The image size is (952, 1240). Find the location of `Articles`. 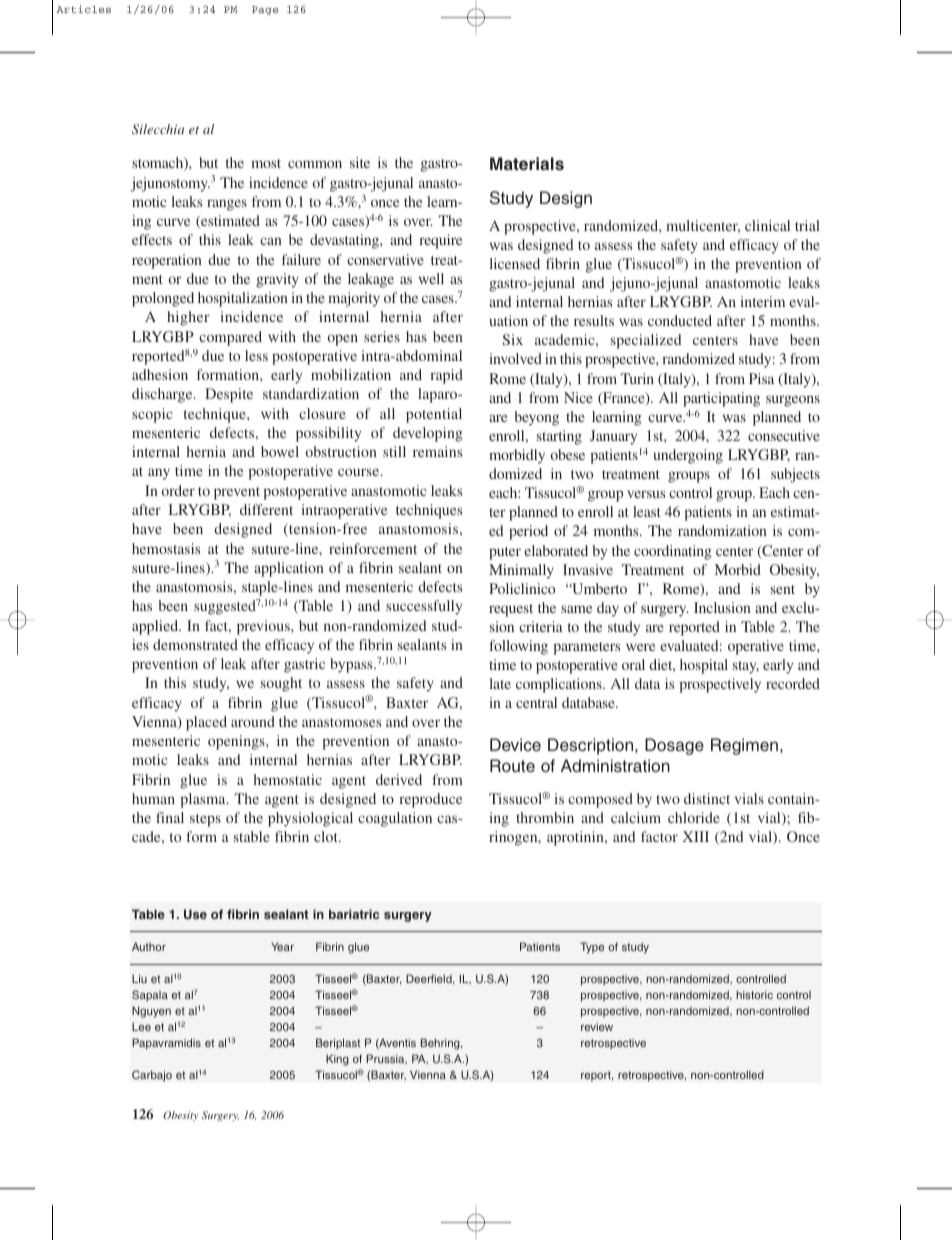

Articles is located at coordinates (83, 9).
